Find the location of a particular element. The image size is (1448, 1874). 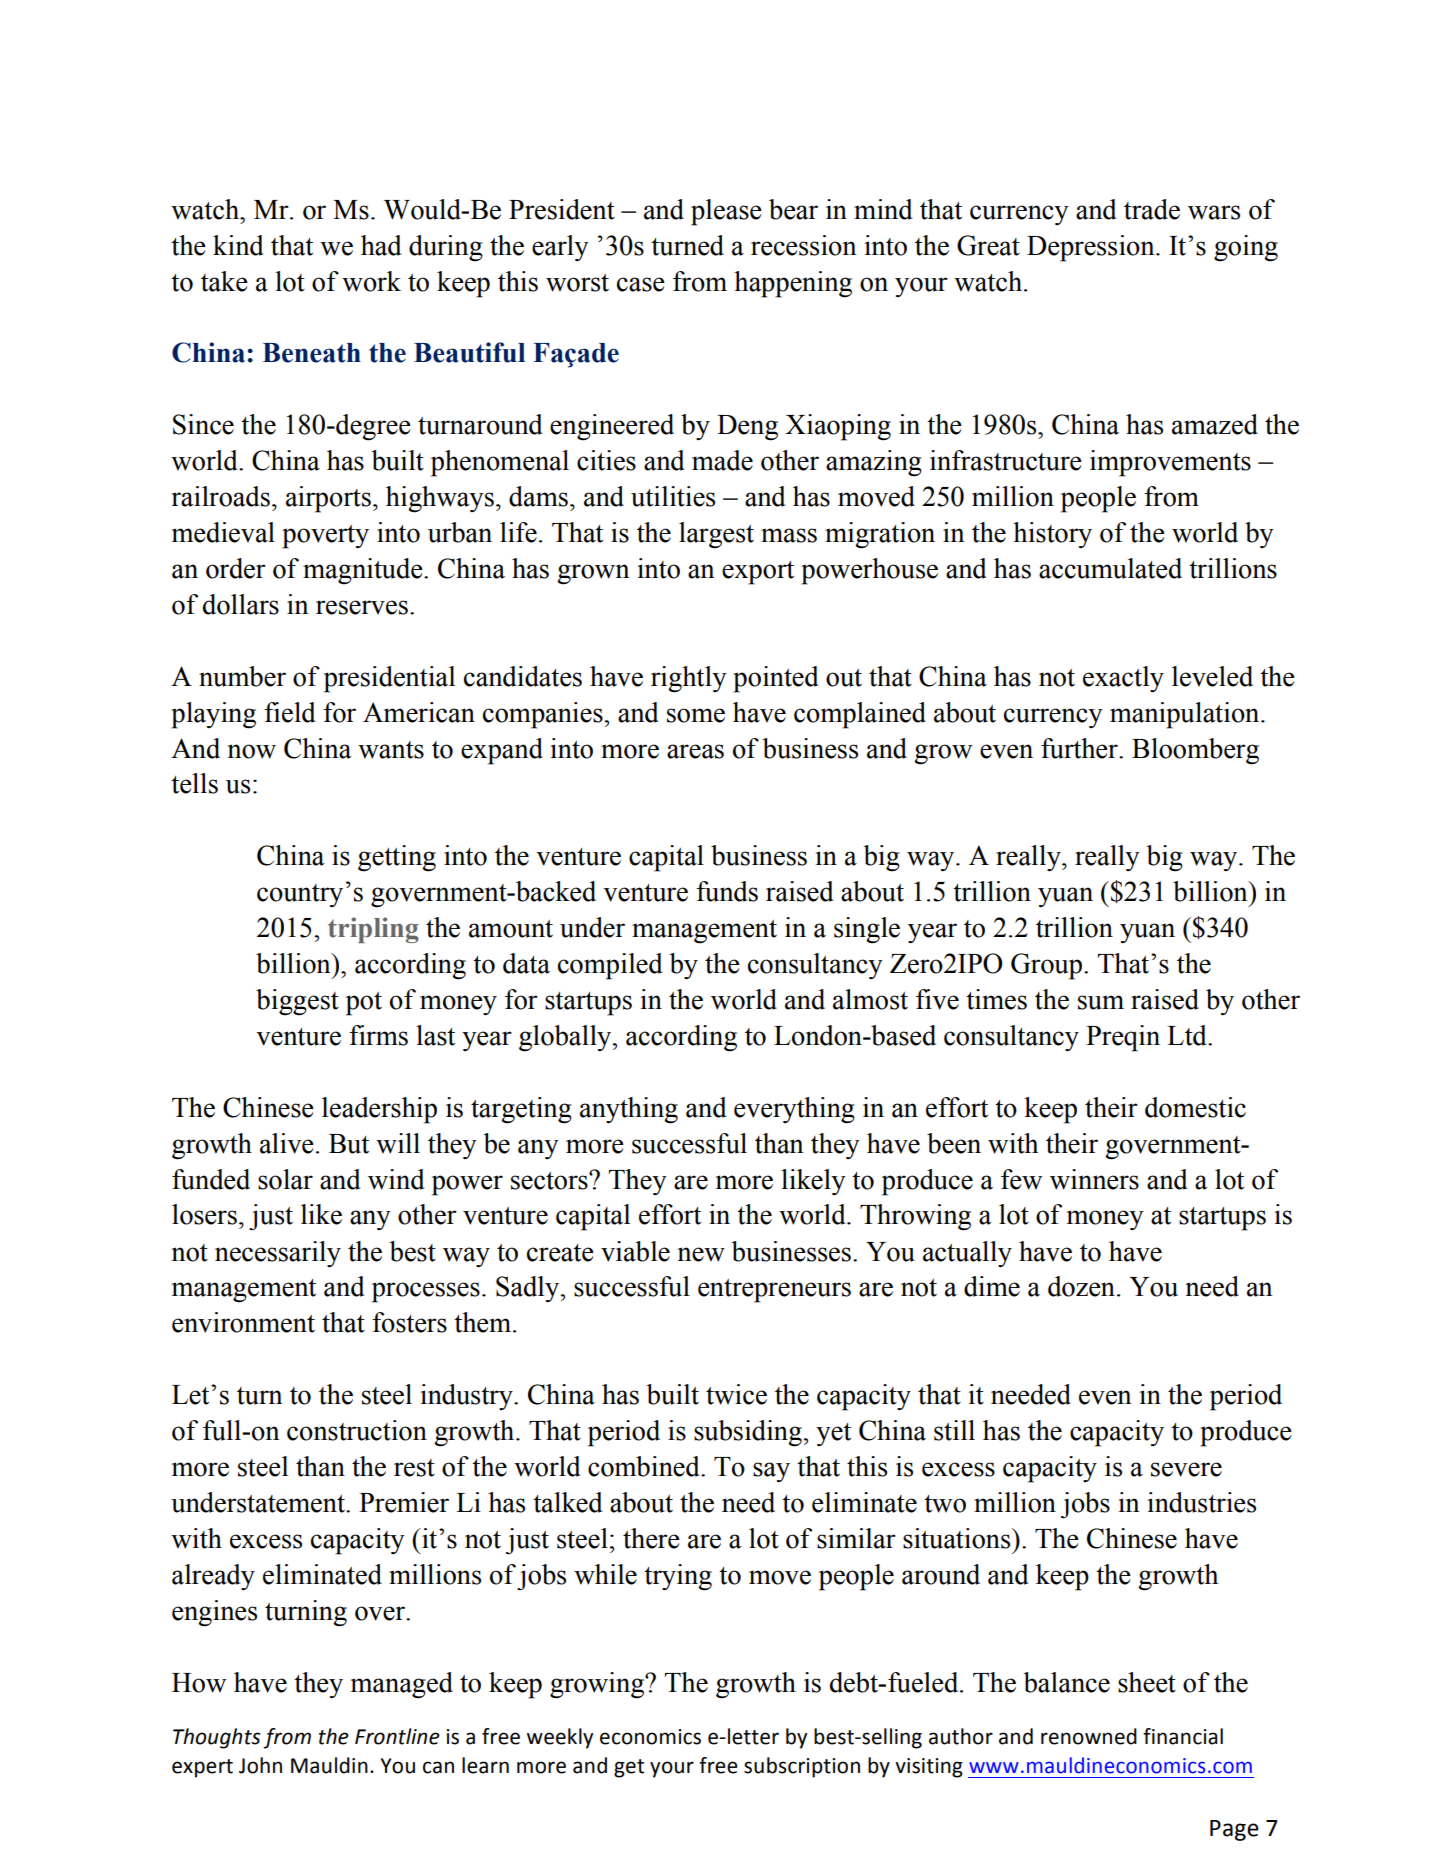

Depression is located at coordinates (1092, 248).
